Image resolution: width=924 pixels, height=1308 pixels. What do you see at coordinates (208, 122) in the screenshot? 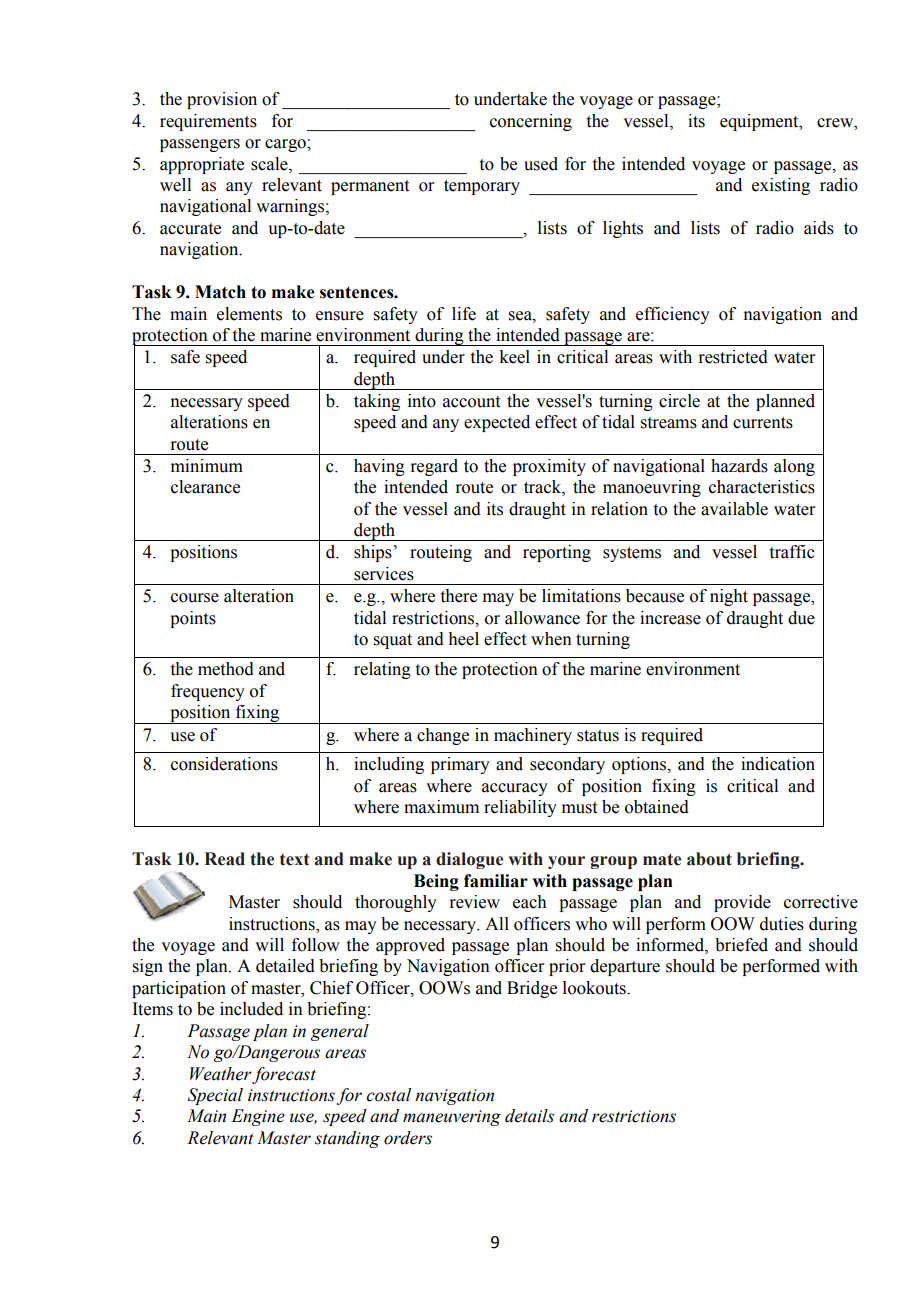
I see `requirements` at bounding box center [208, 122].
